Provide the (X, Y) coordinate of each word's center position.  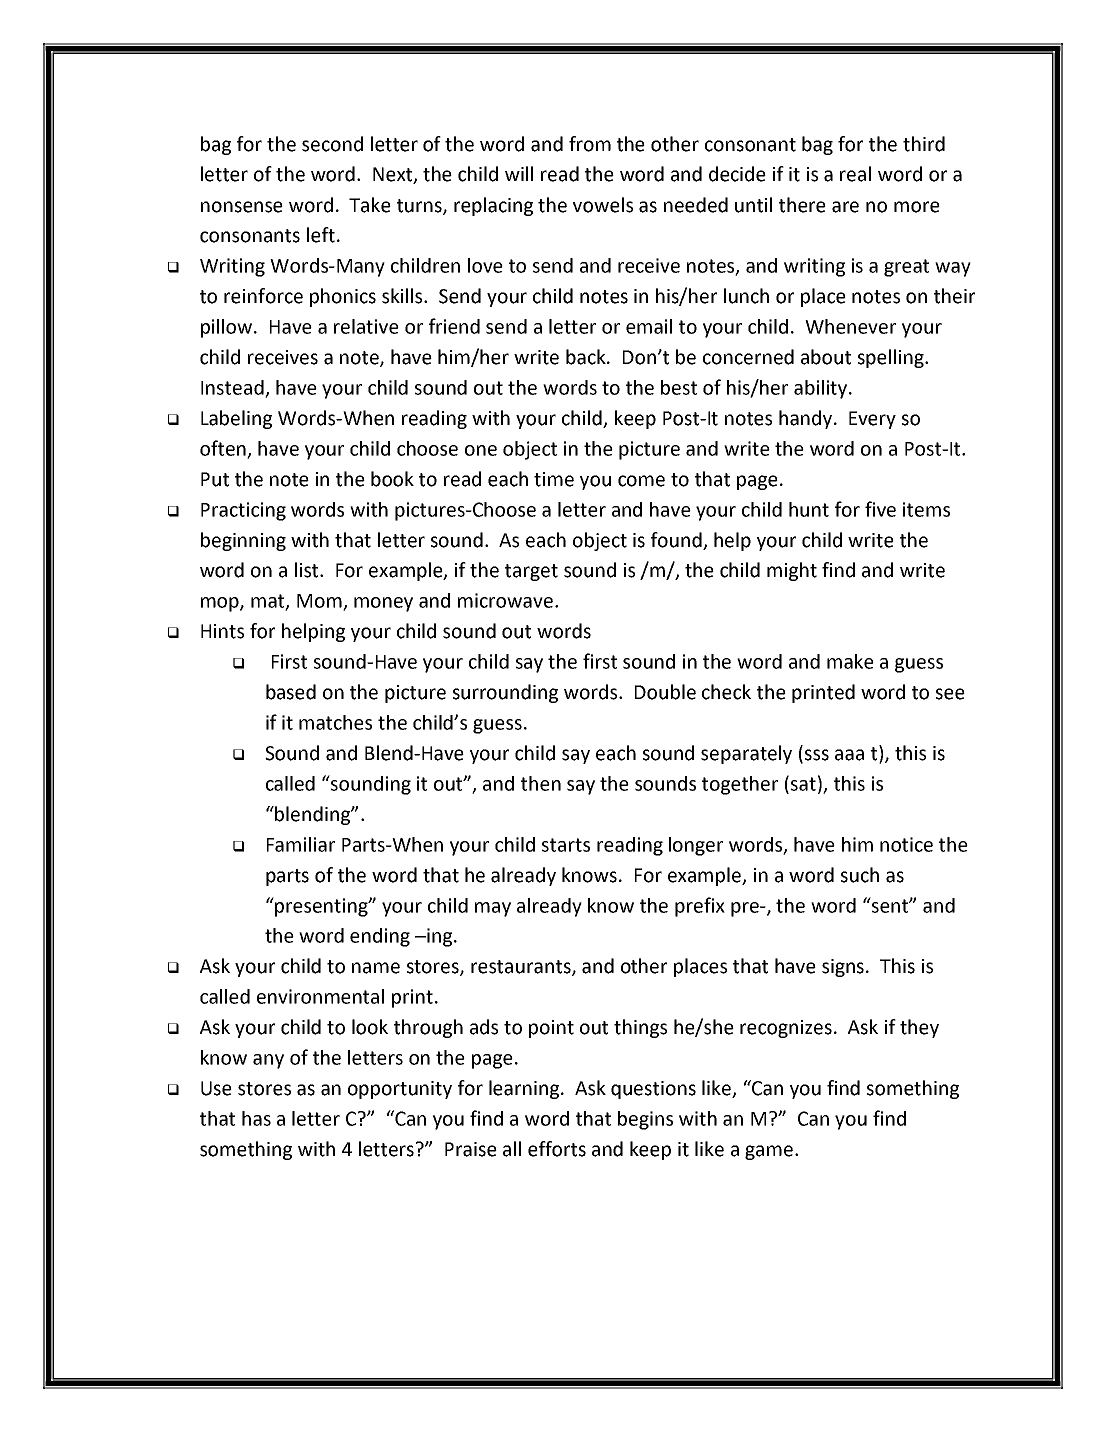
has (256, 1118)
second (332, 144)
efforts (557, 1149)
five (880, 509)
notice (906, 844)
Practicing (243, 511)
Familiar (301, 844)
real (855, 174)
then (541, 783)
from (590, 144)
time (554, 479)
